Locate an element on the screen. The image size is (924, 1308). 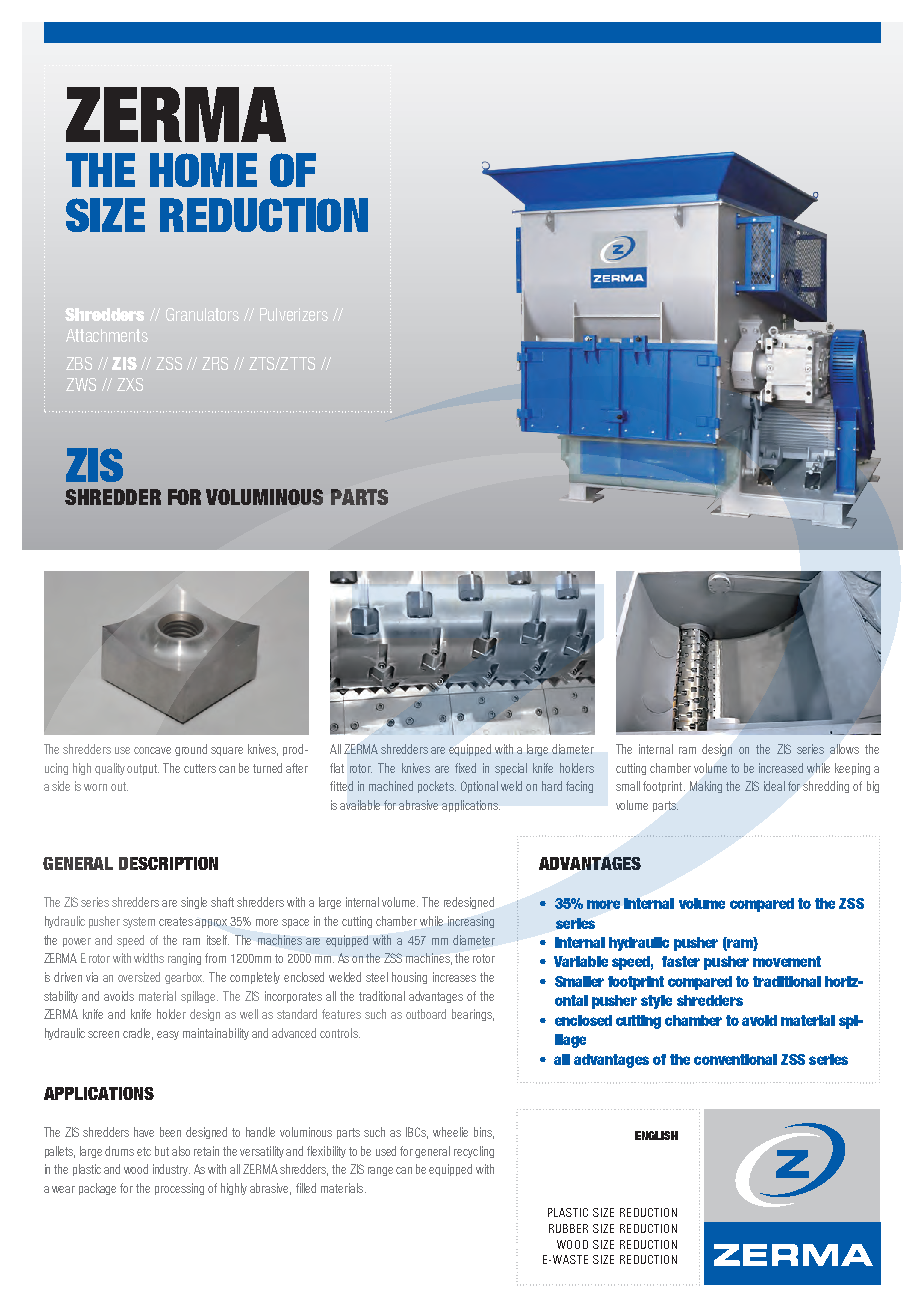
processing is located at coordinates (179, 1189).
